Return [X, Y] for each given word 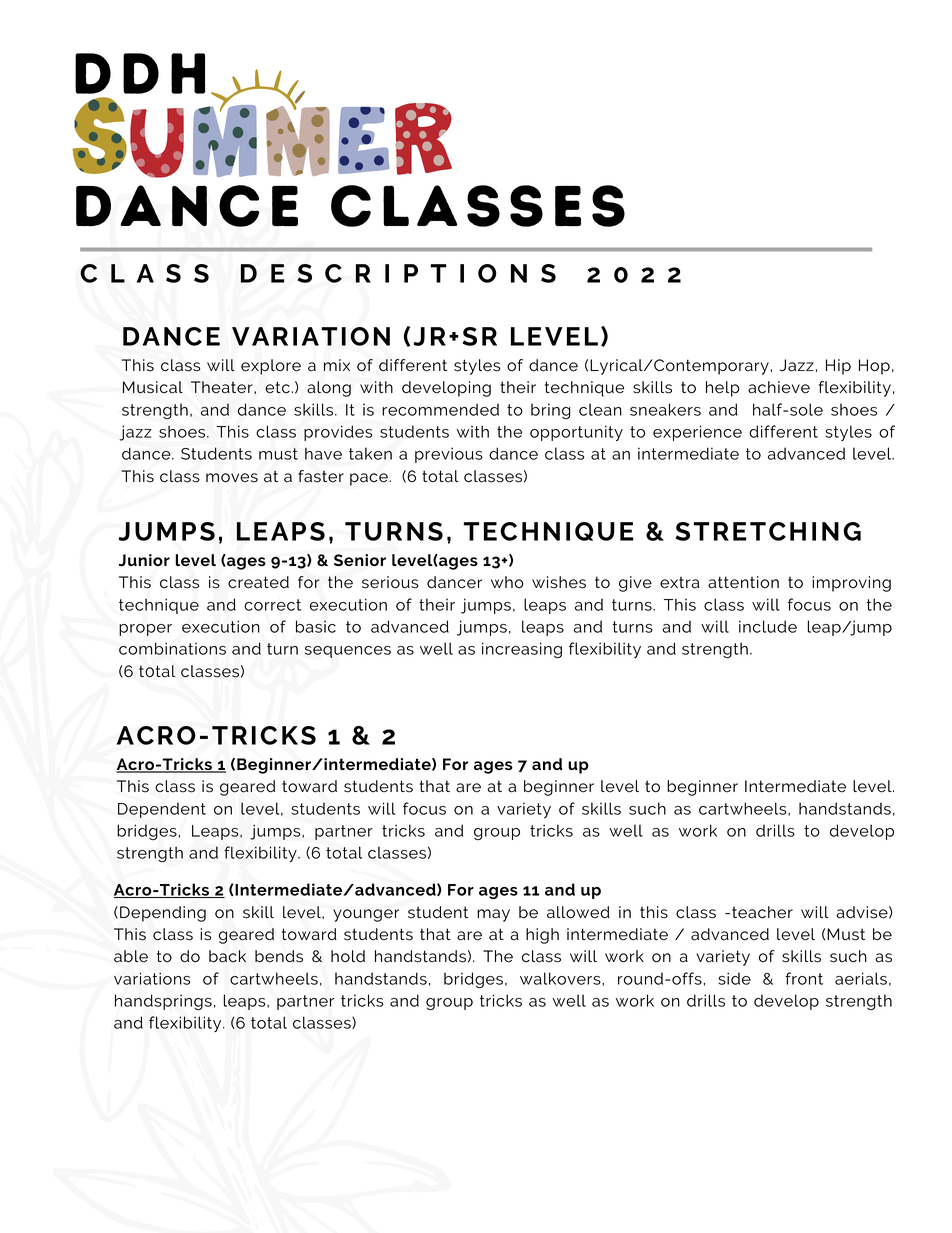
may [493, 915]
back [227, 956]
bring [551, 411]
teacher [762, 912]
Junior [144, 560]
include [768, 626]
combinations [172, 648]
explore [271, 367]
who [507, 582]
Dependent [162, 810]
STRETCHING [768, 531]
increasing [522, 650]
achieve [779, 387]
